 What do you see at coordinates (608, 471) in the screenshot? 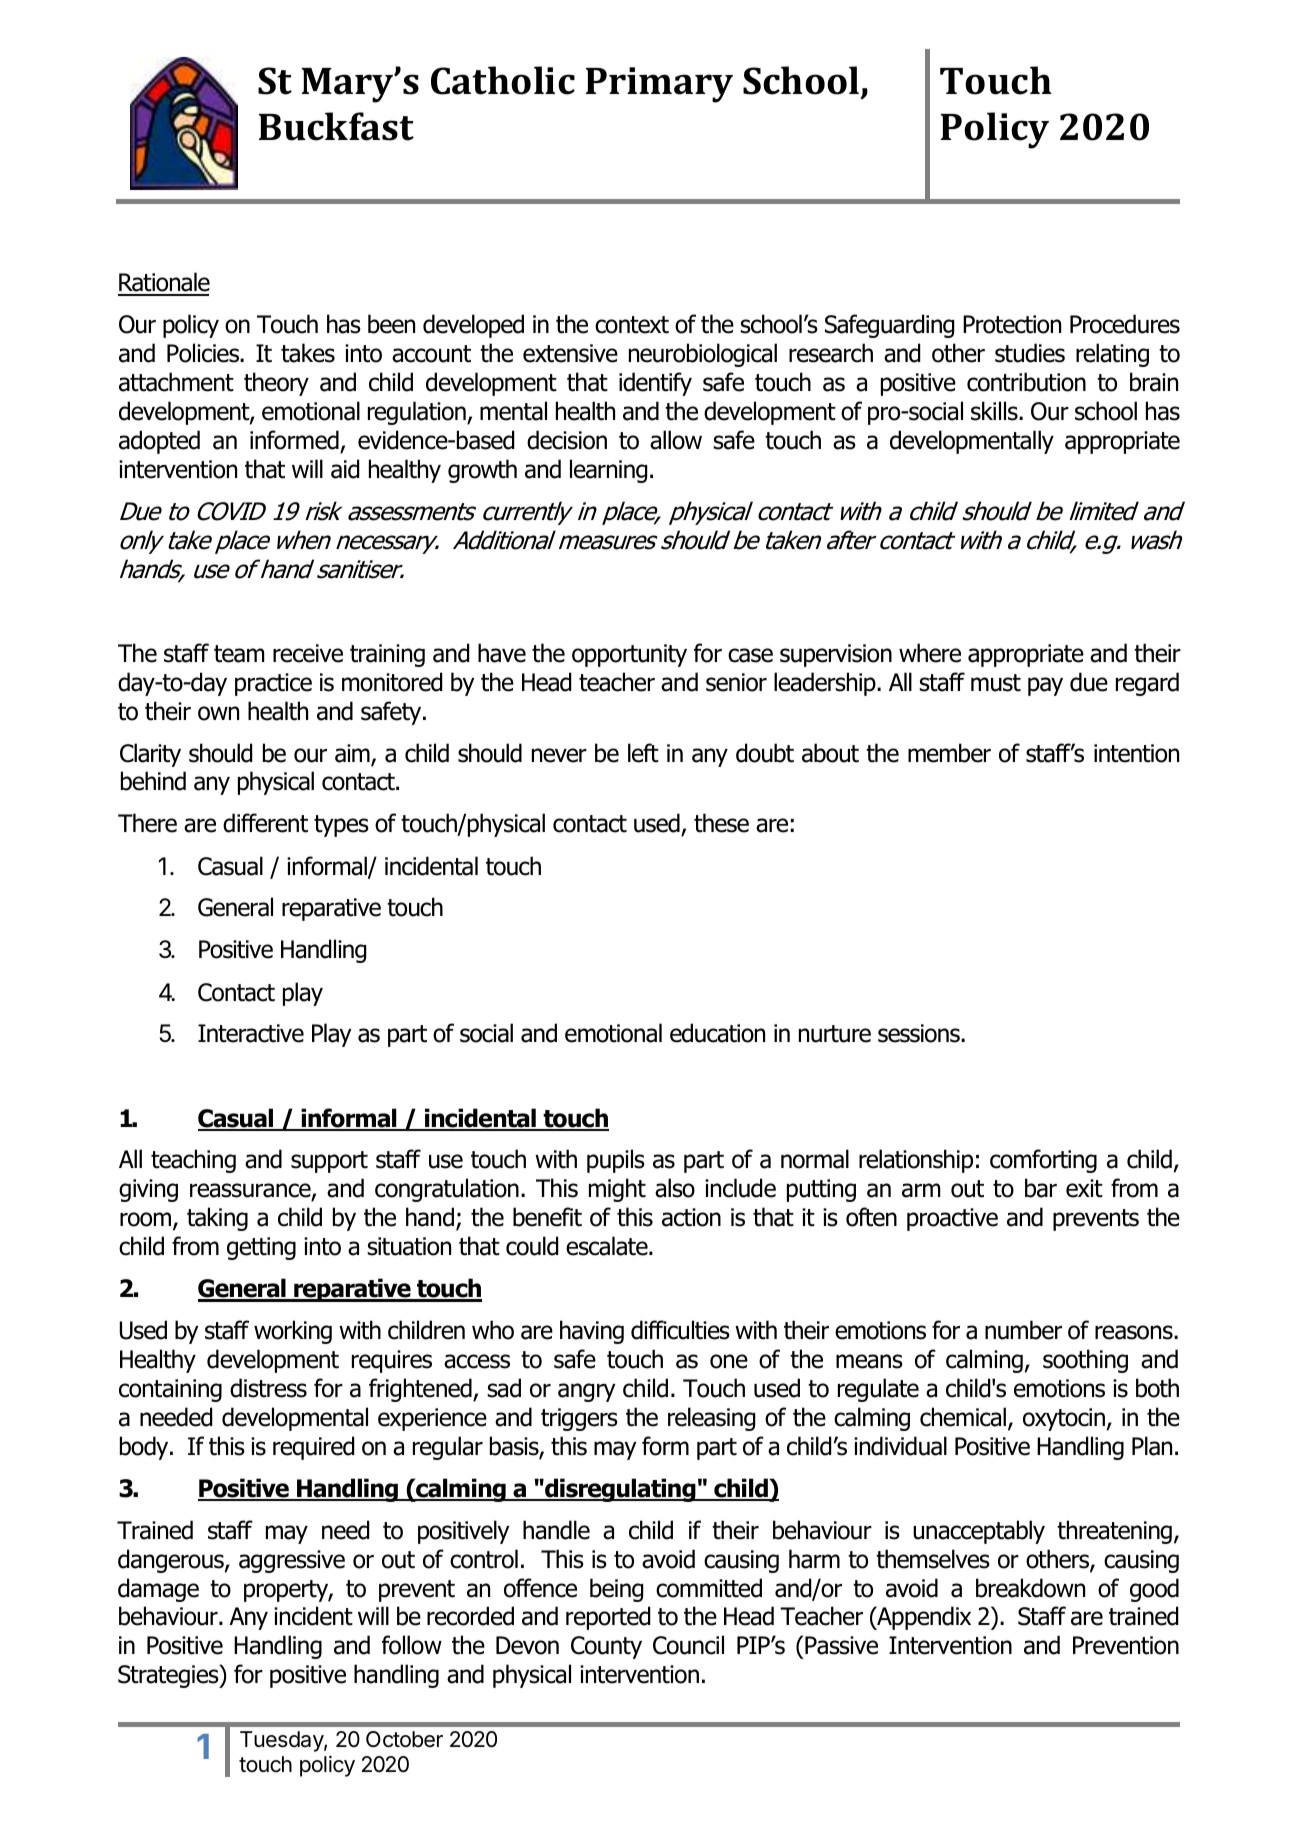
I see `learning` at bounding box center [608, 471].
